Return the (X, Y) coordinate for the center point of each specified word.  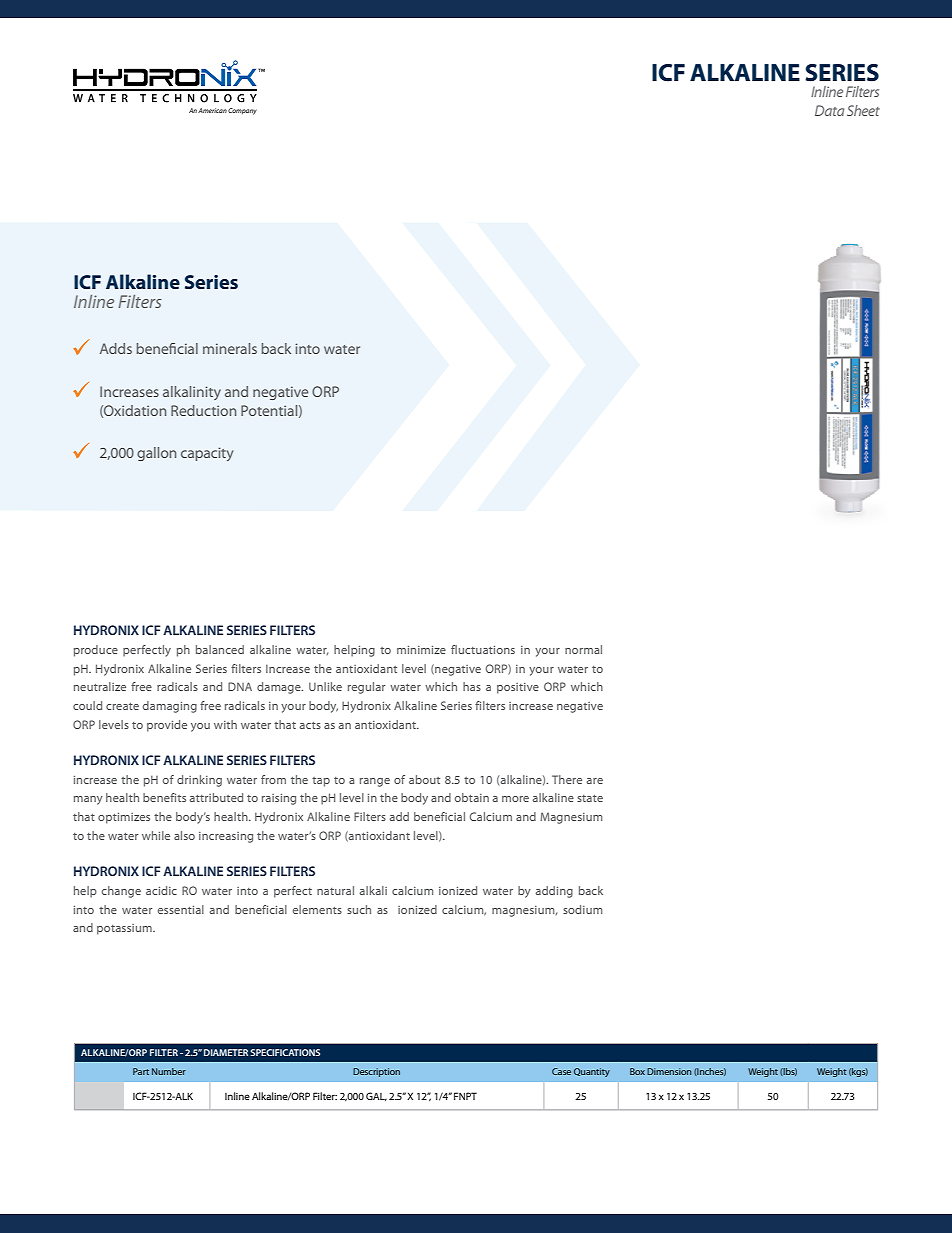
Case (561, 1071)
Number (169, 1071)
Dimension (669, 1071)
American (212, 110)
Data (829, 110)
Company (242, 111)
